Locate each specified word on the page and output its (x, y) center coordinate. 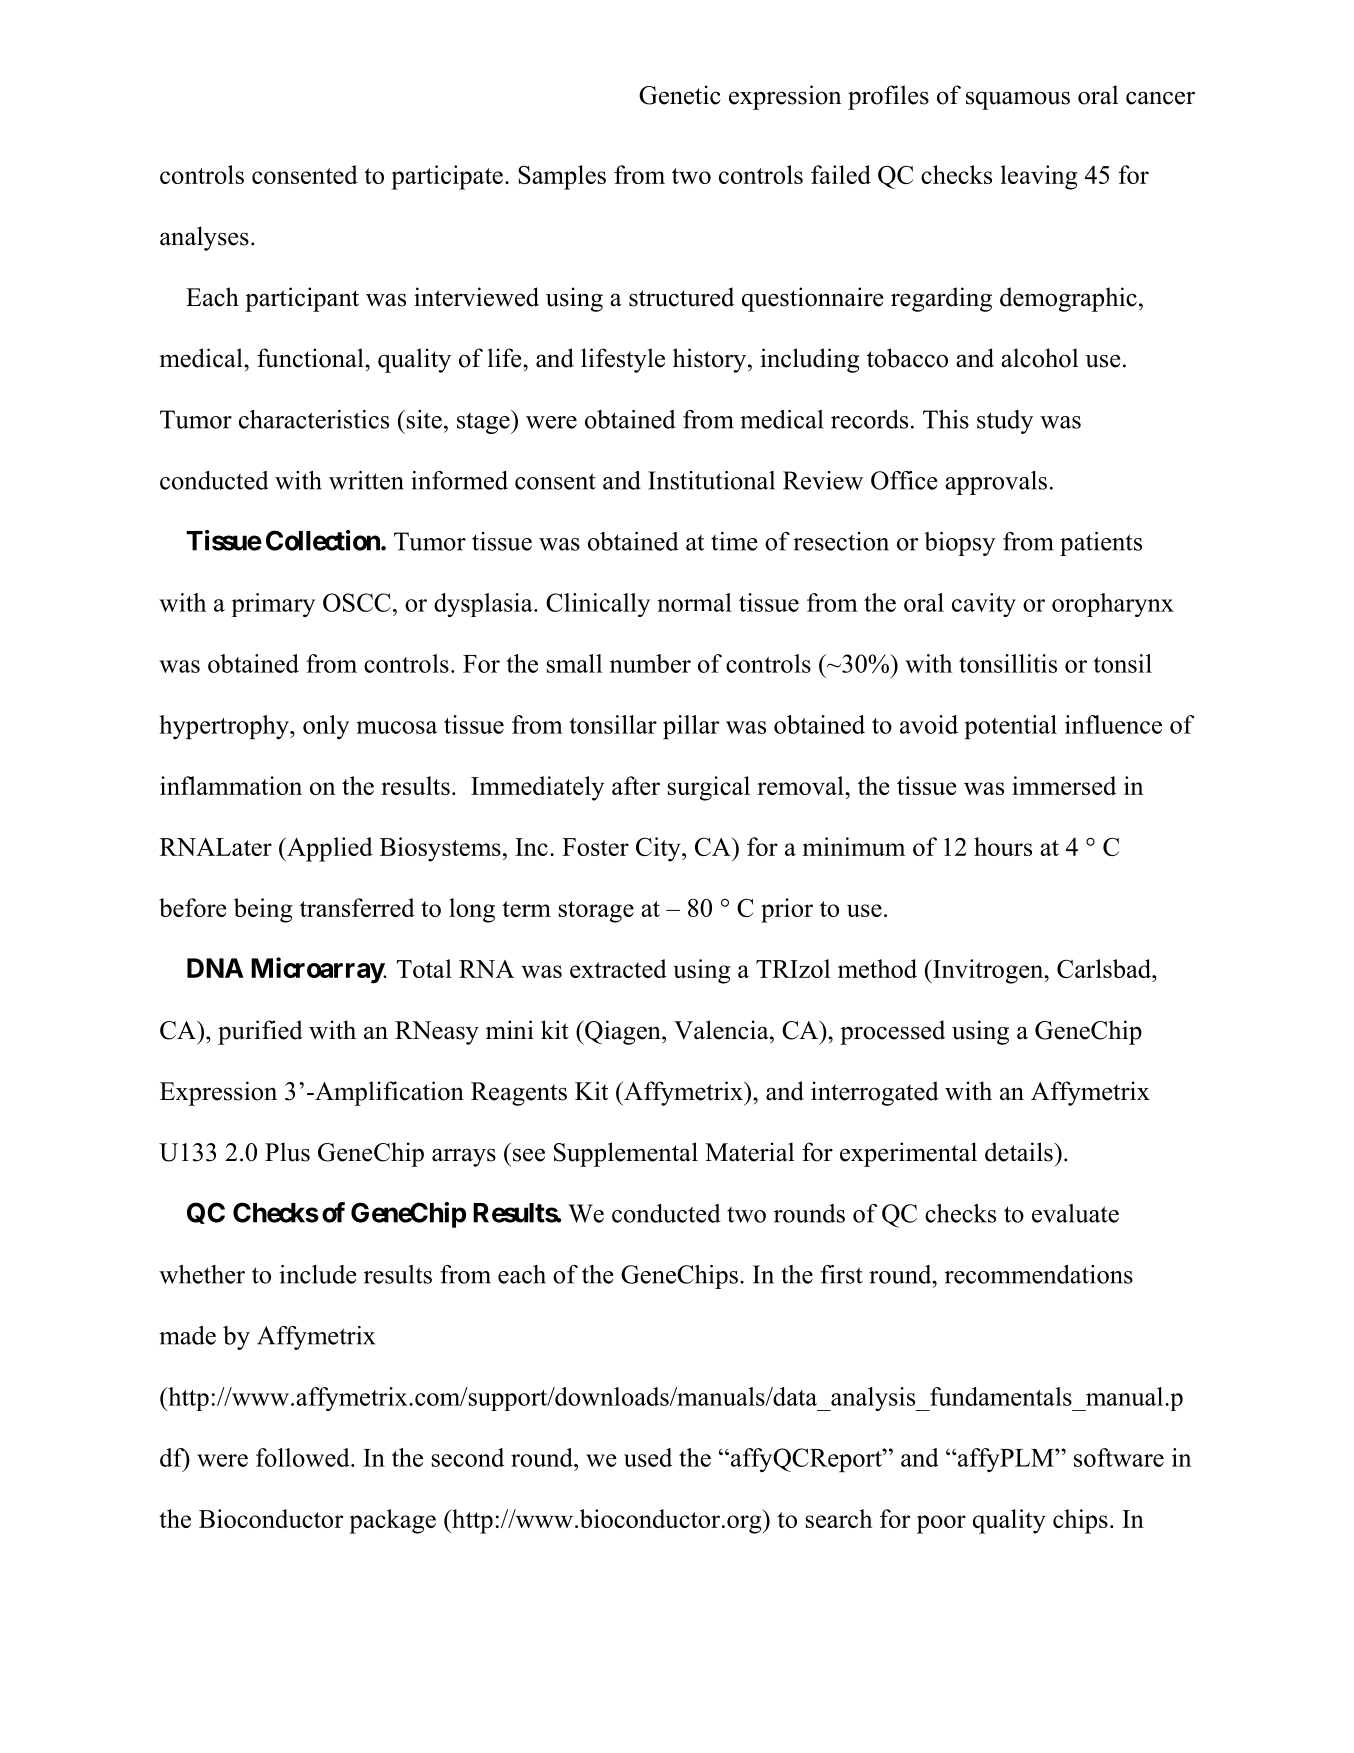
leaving (1039, 177)
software (1119, 1457)
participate (447, 177)
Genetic (680, 95)
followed (304, 1457)
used (648, 1457)
